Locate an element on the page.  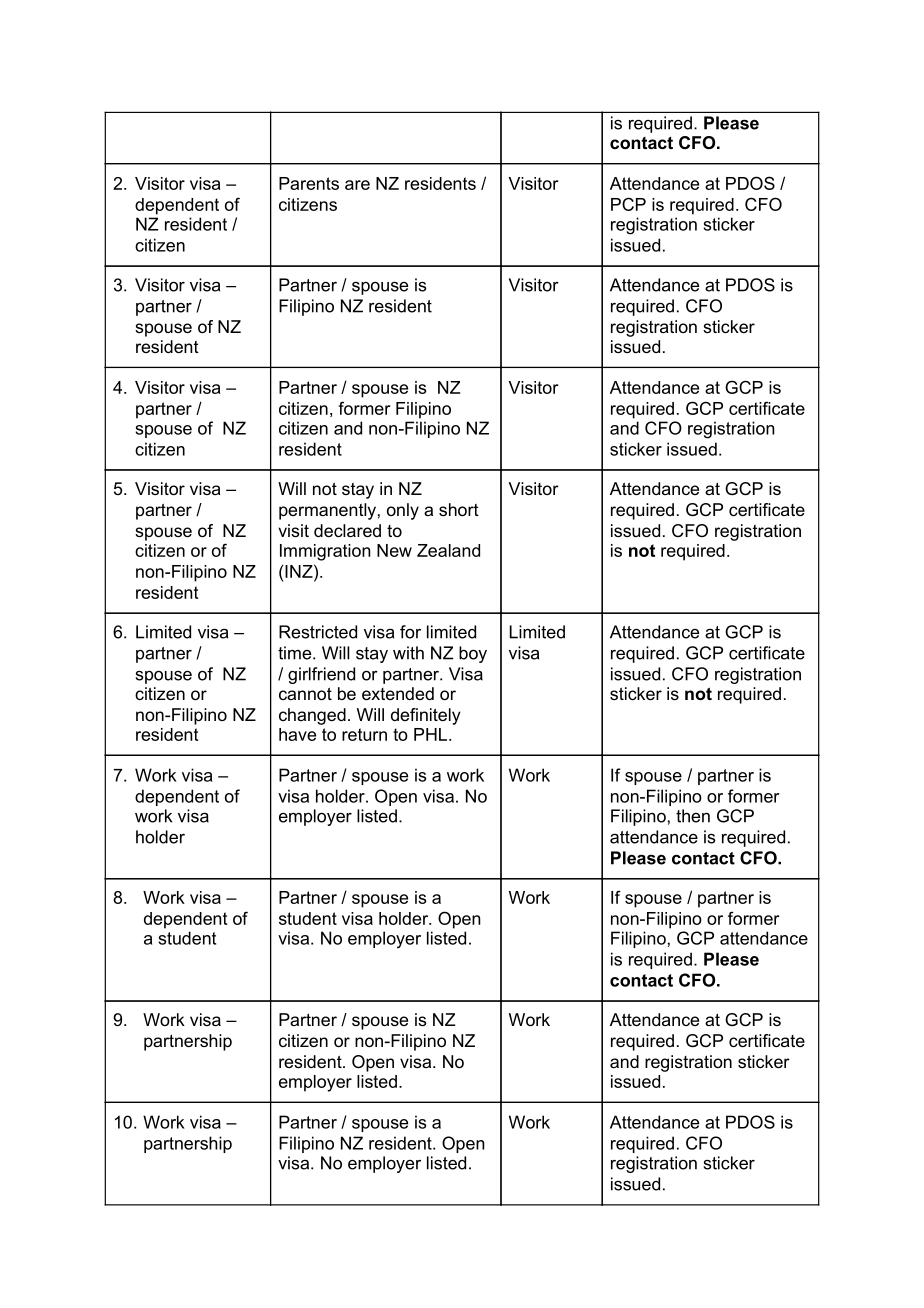
with is located at coordinates (408, 653).
